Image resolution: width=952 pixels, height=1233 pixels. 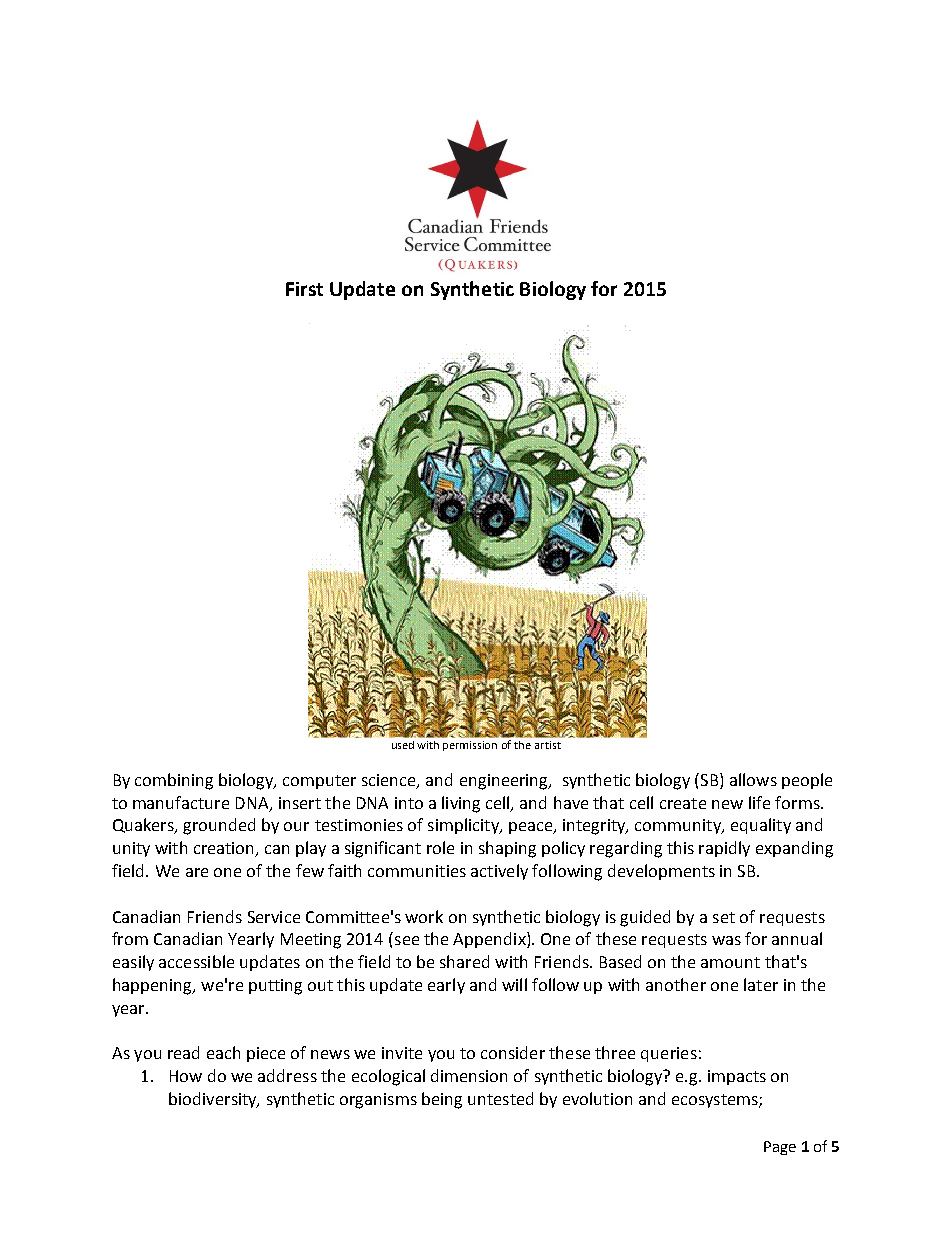 I want to click on biodiversity, so click(x=214, y=1100).
